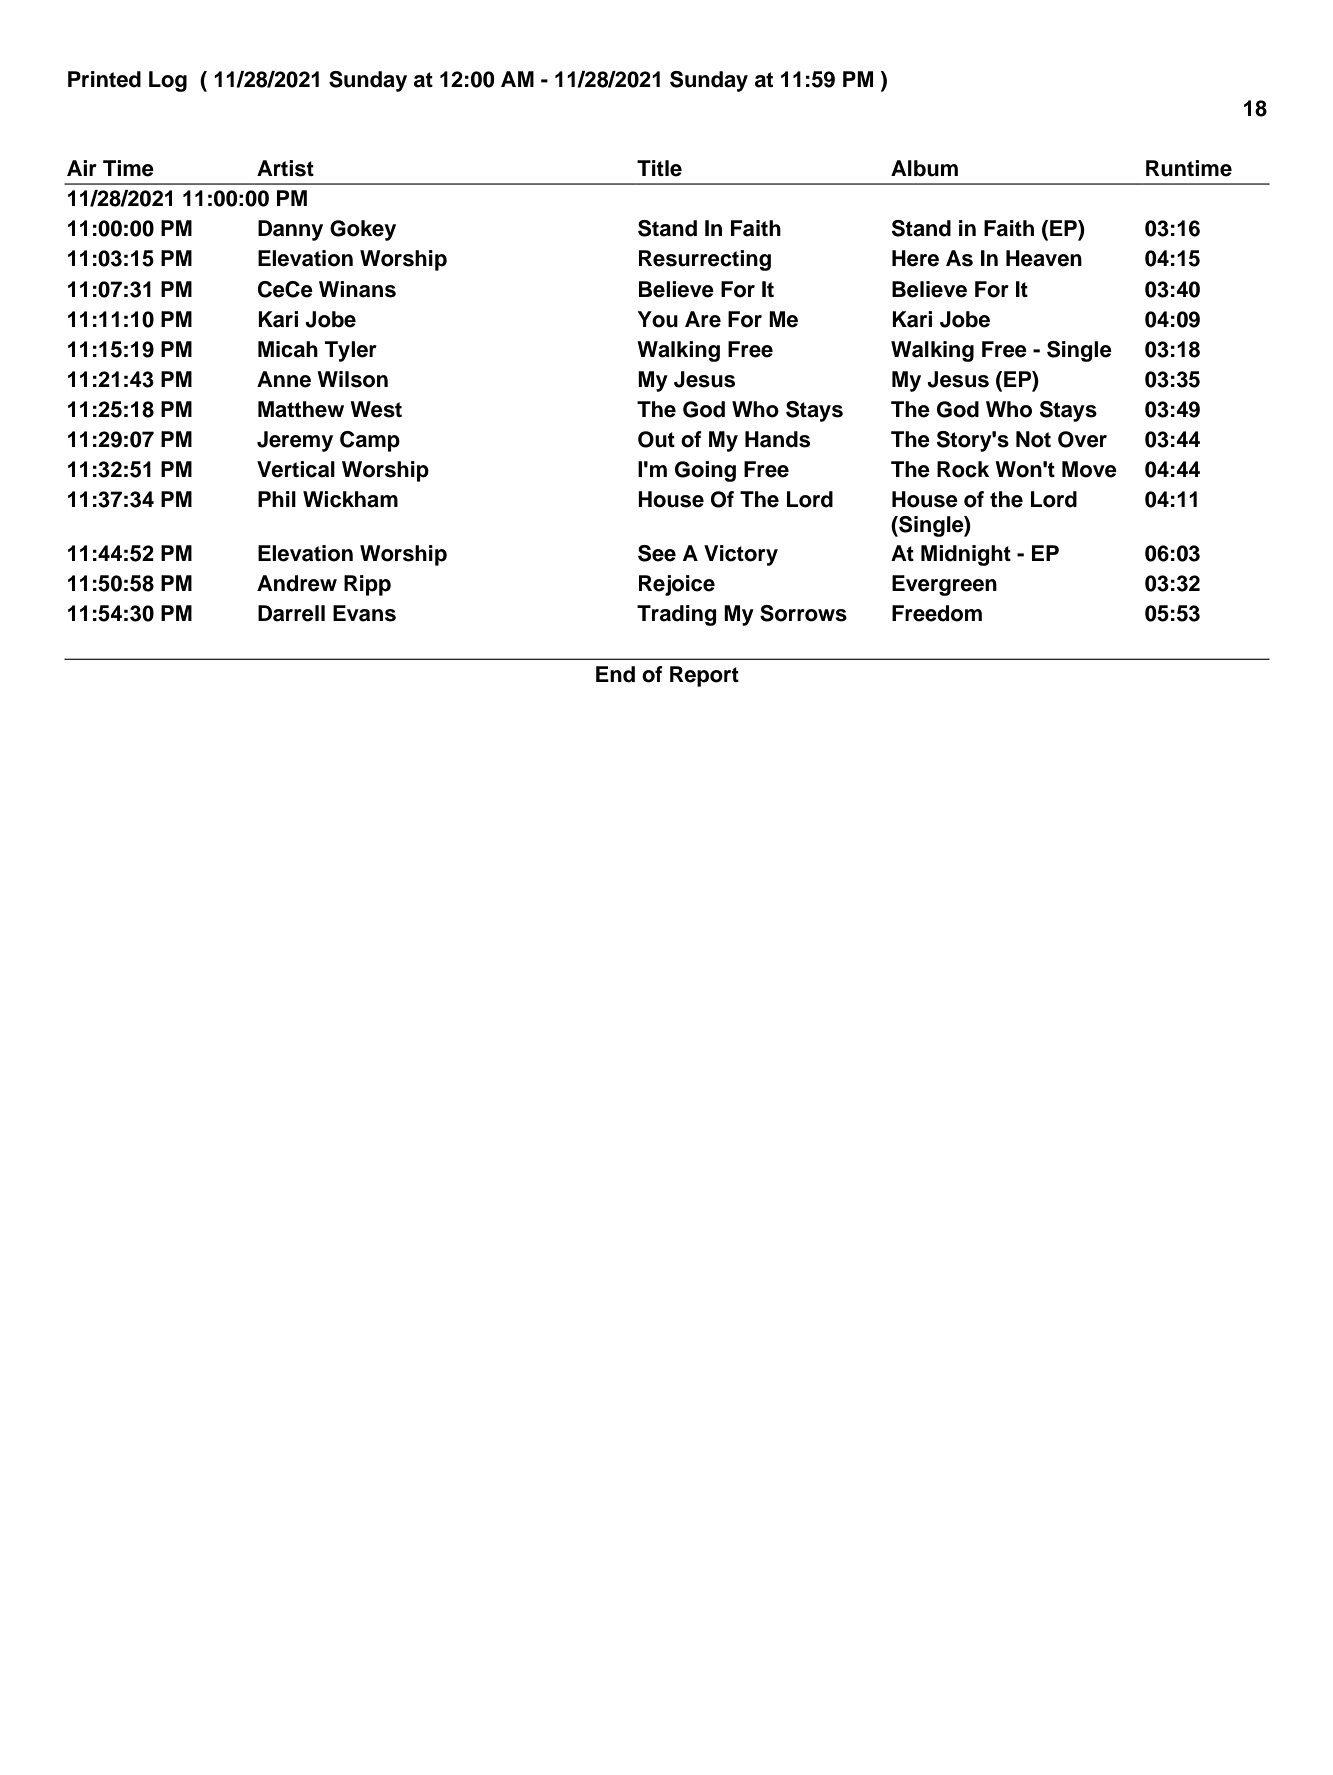 Image resolution: width=1333 pixels, height=1775 pixels. Describe the element at coordinates (1033, 439) in the screenshot. I see `Not` at that location.
